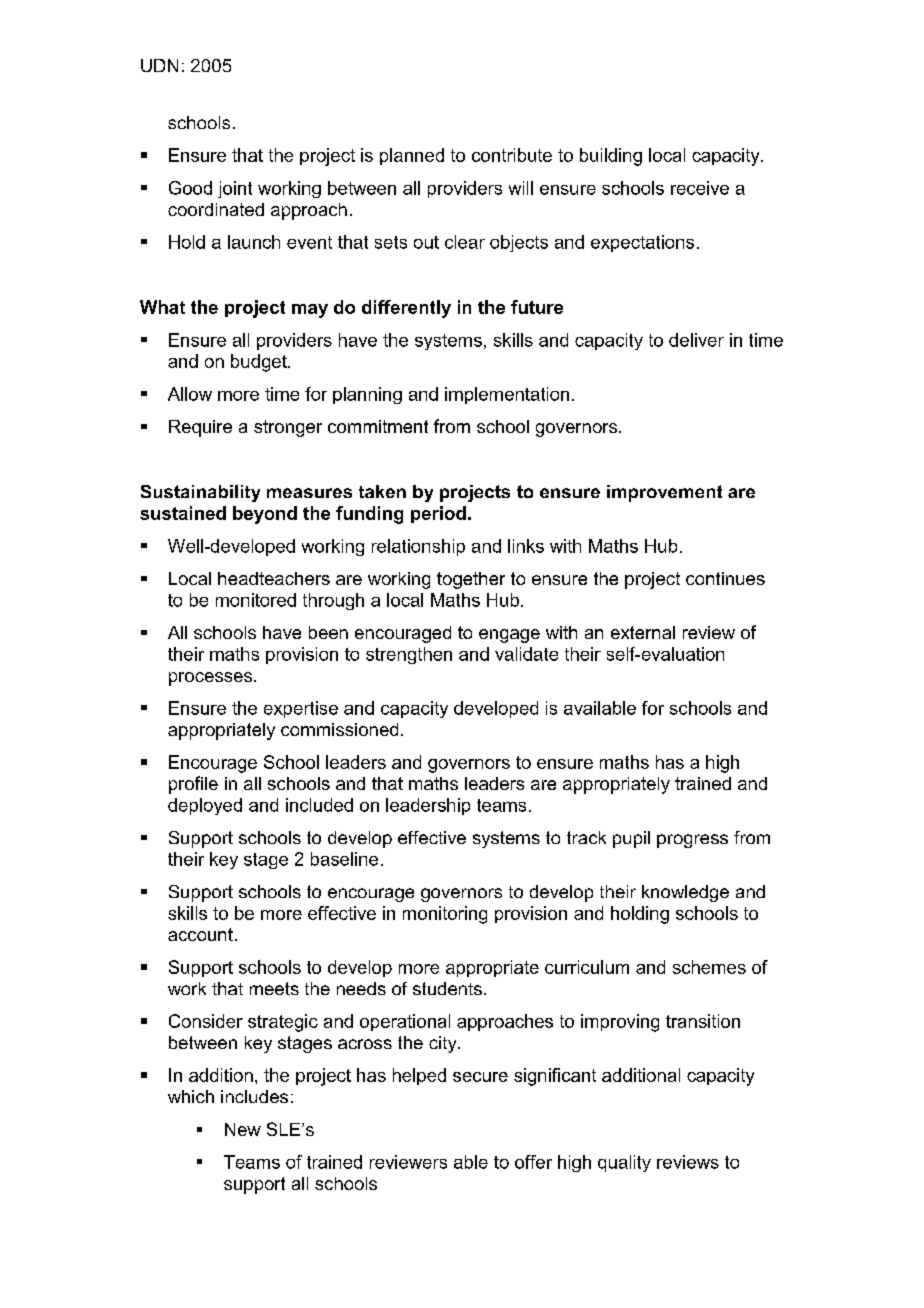 The height and width of the document is (1308, 924). I want to click on processes, so click(210, 679).
